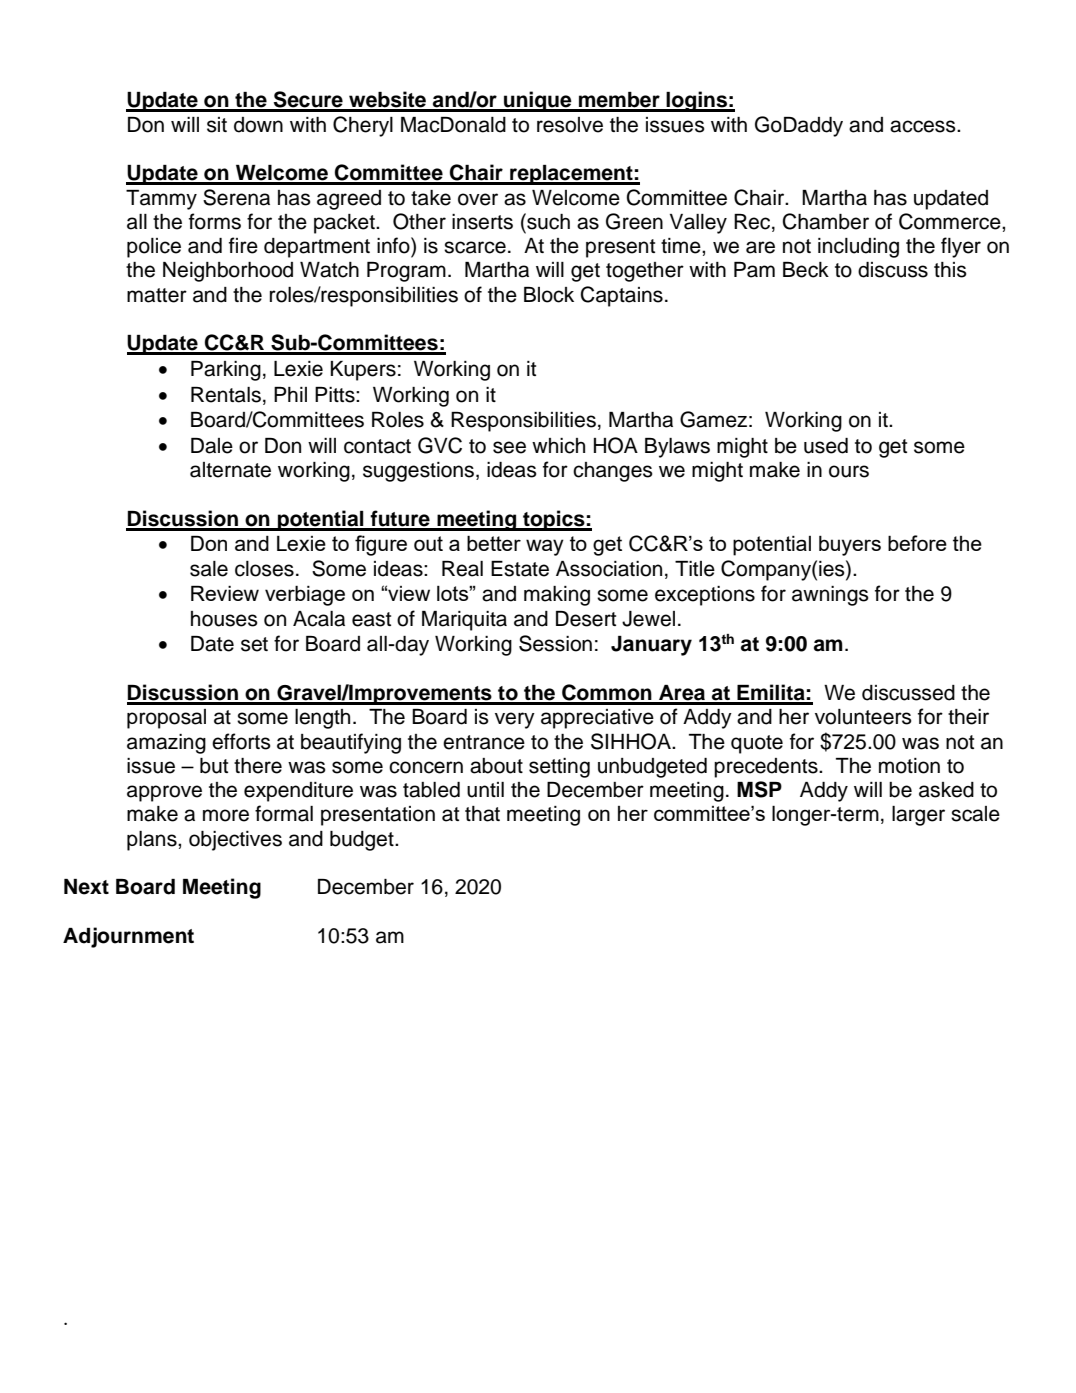  I want to click on down, so click(258, 125).
